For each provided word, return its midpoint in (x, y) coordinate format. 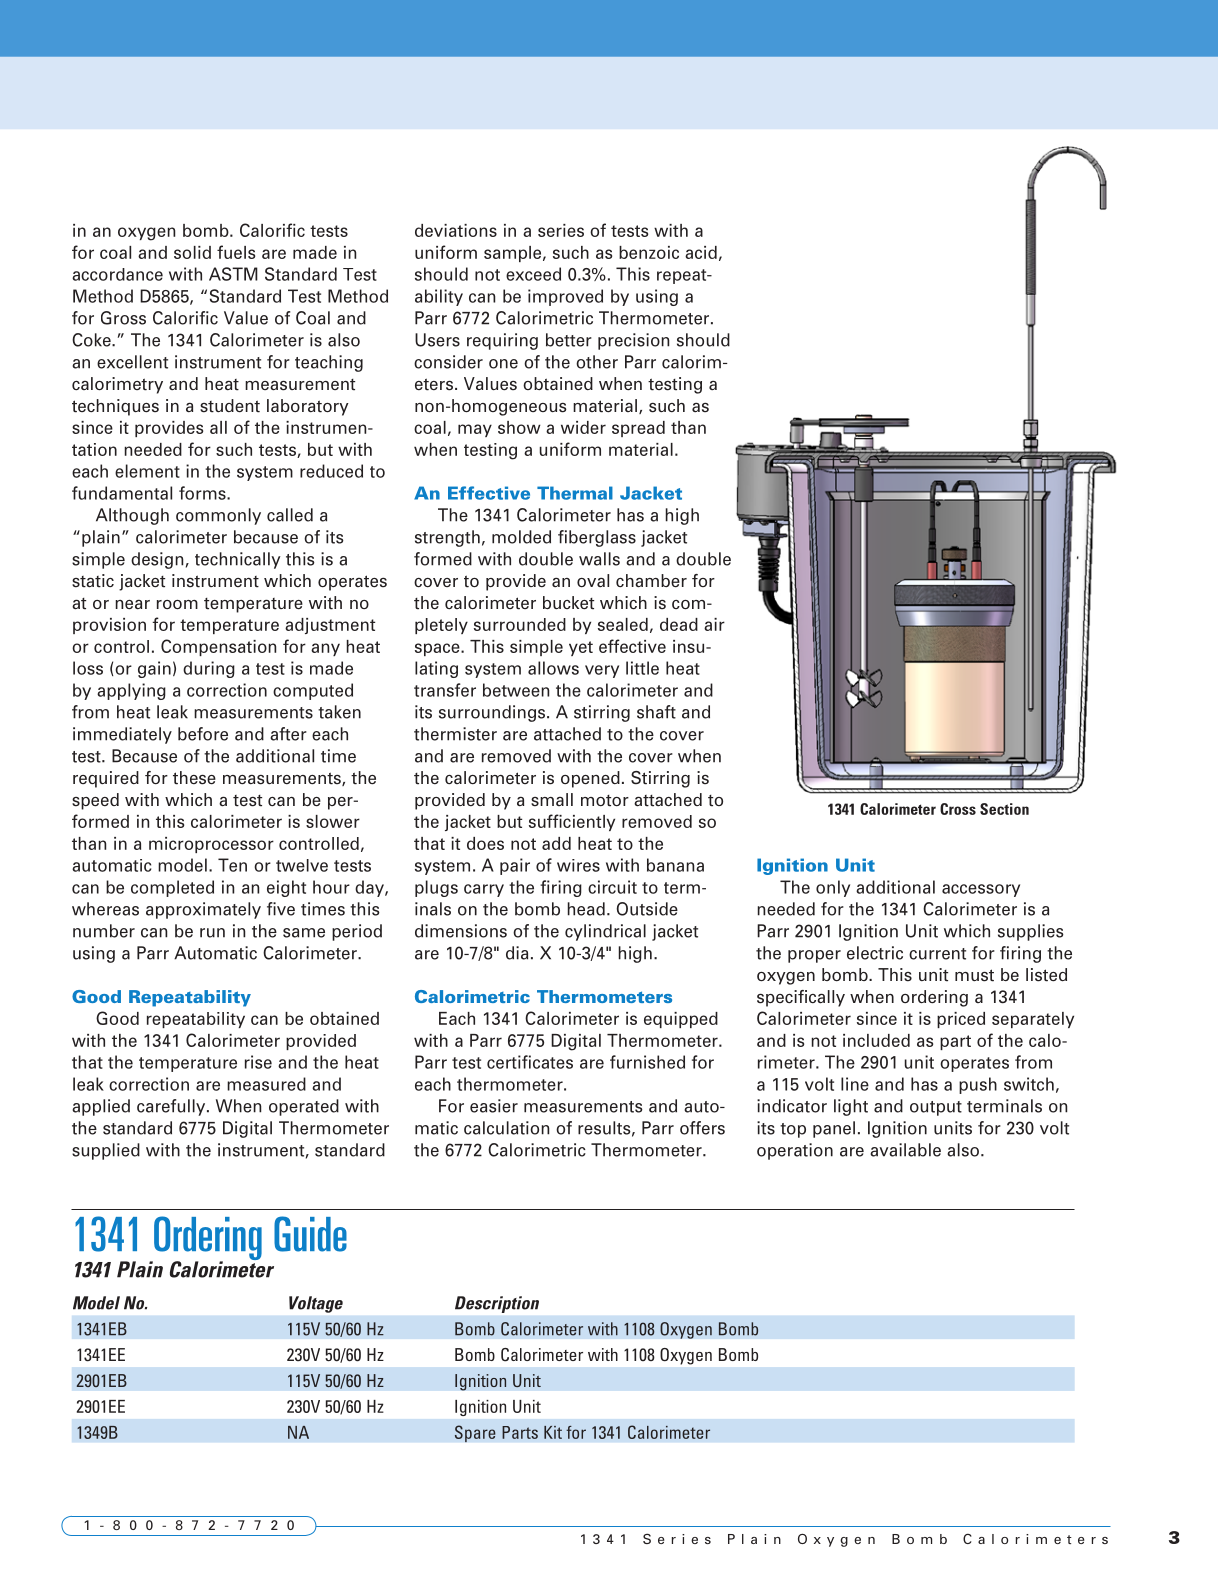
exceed (533, 274)
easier (494, 1106)
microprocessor (211, 845)
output (936, 1108)
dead (679, 624)
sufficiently (572, 822)
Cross (958, 809)
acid (701, 252)
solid (192, 252)
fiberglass (597, 538)
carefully (172, 1107)
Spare (475, 1433)
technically (238, 560)
